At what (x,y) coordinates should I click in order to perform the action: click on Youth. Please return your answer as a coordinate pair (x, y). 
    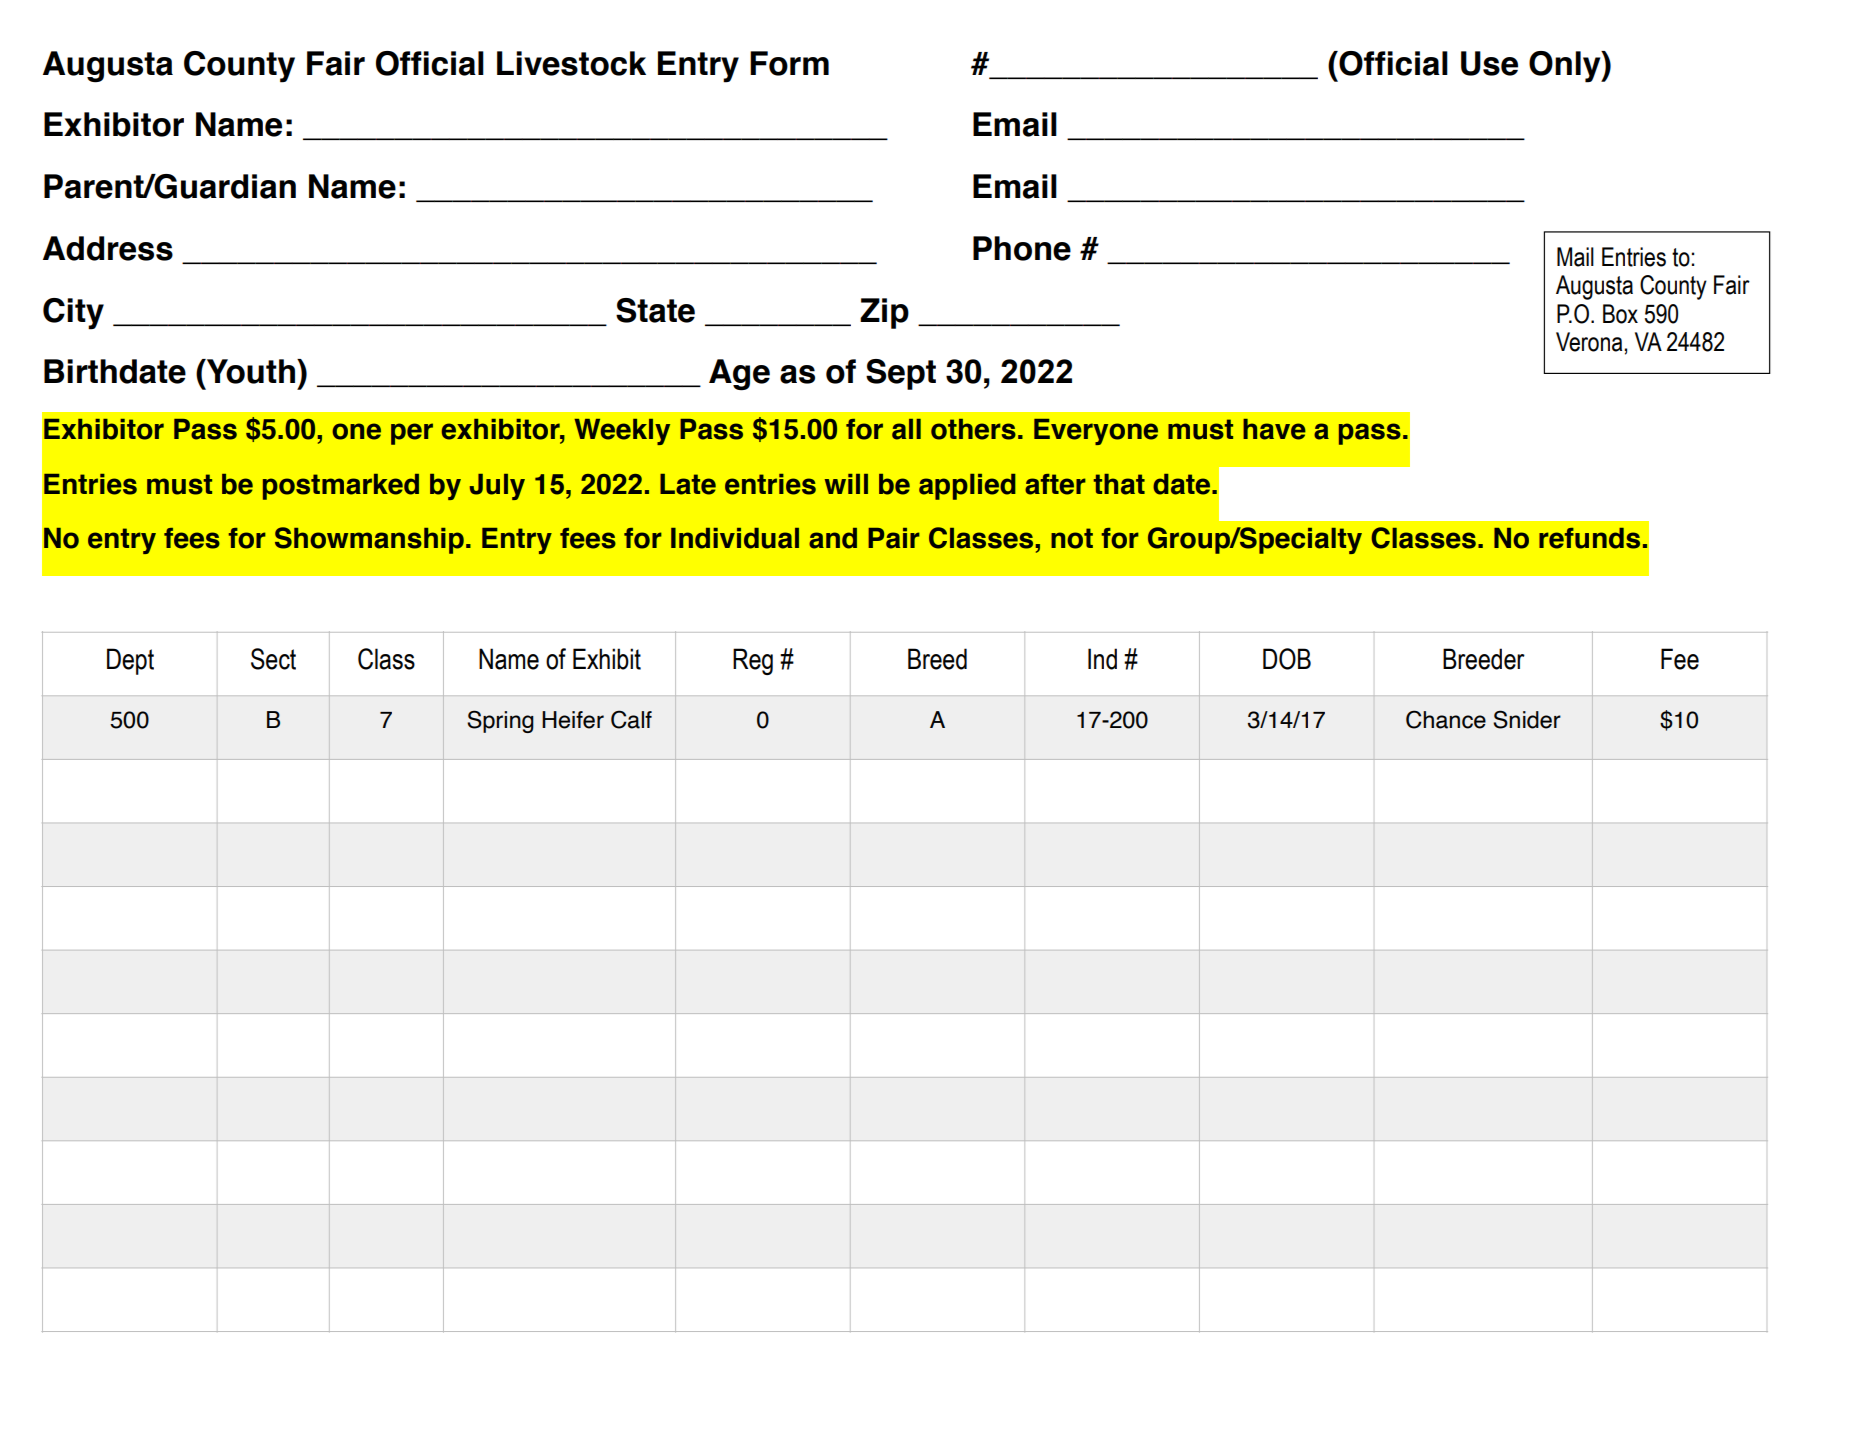
    Looking at the image, I should click on (250, 371).
